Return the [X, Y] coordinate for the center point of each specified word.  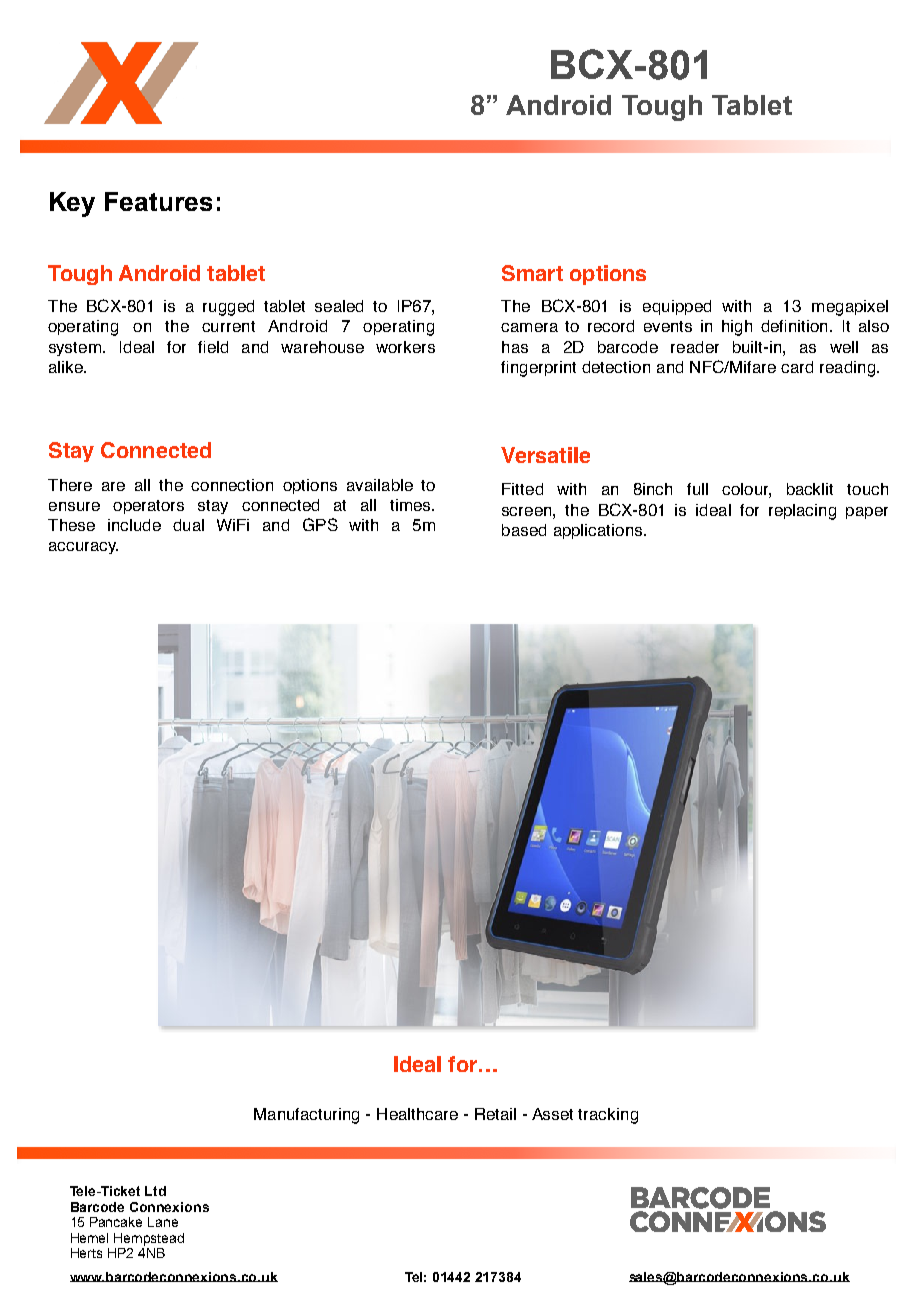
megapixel [850, 308]
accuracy [83, 548]
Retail [495, 1114]
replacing [802, 512]
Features [158, 201]
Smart [532, 273]
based [524, 530]
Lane [163, 1222]
